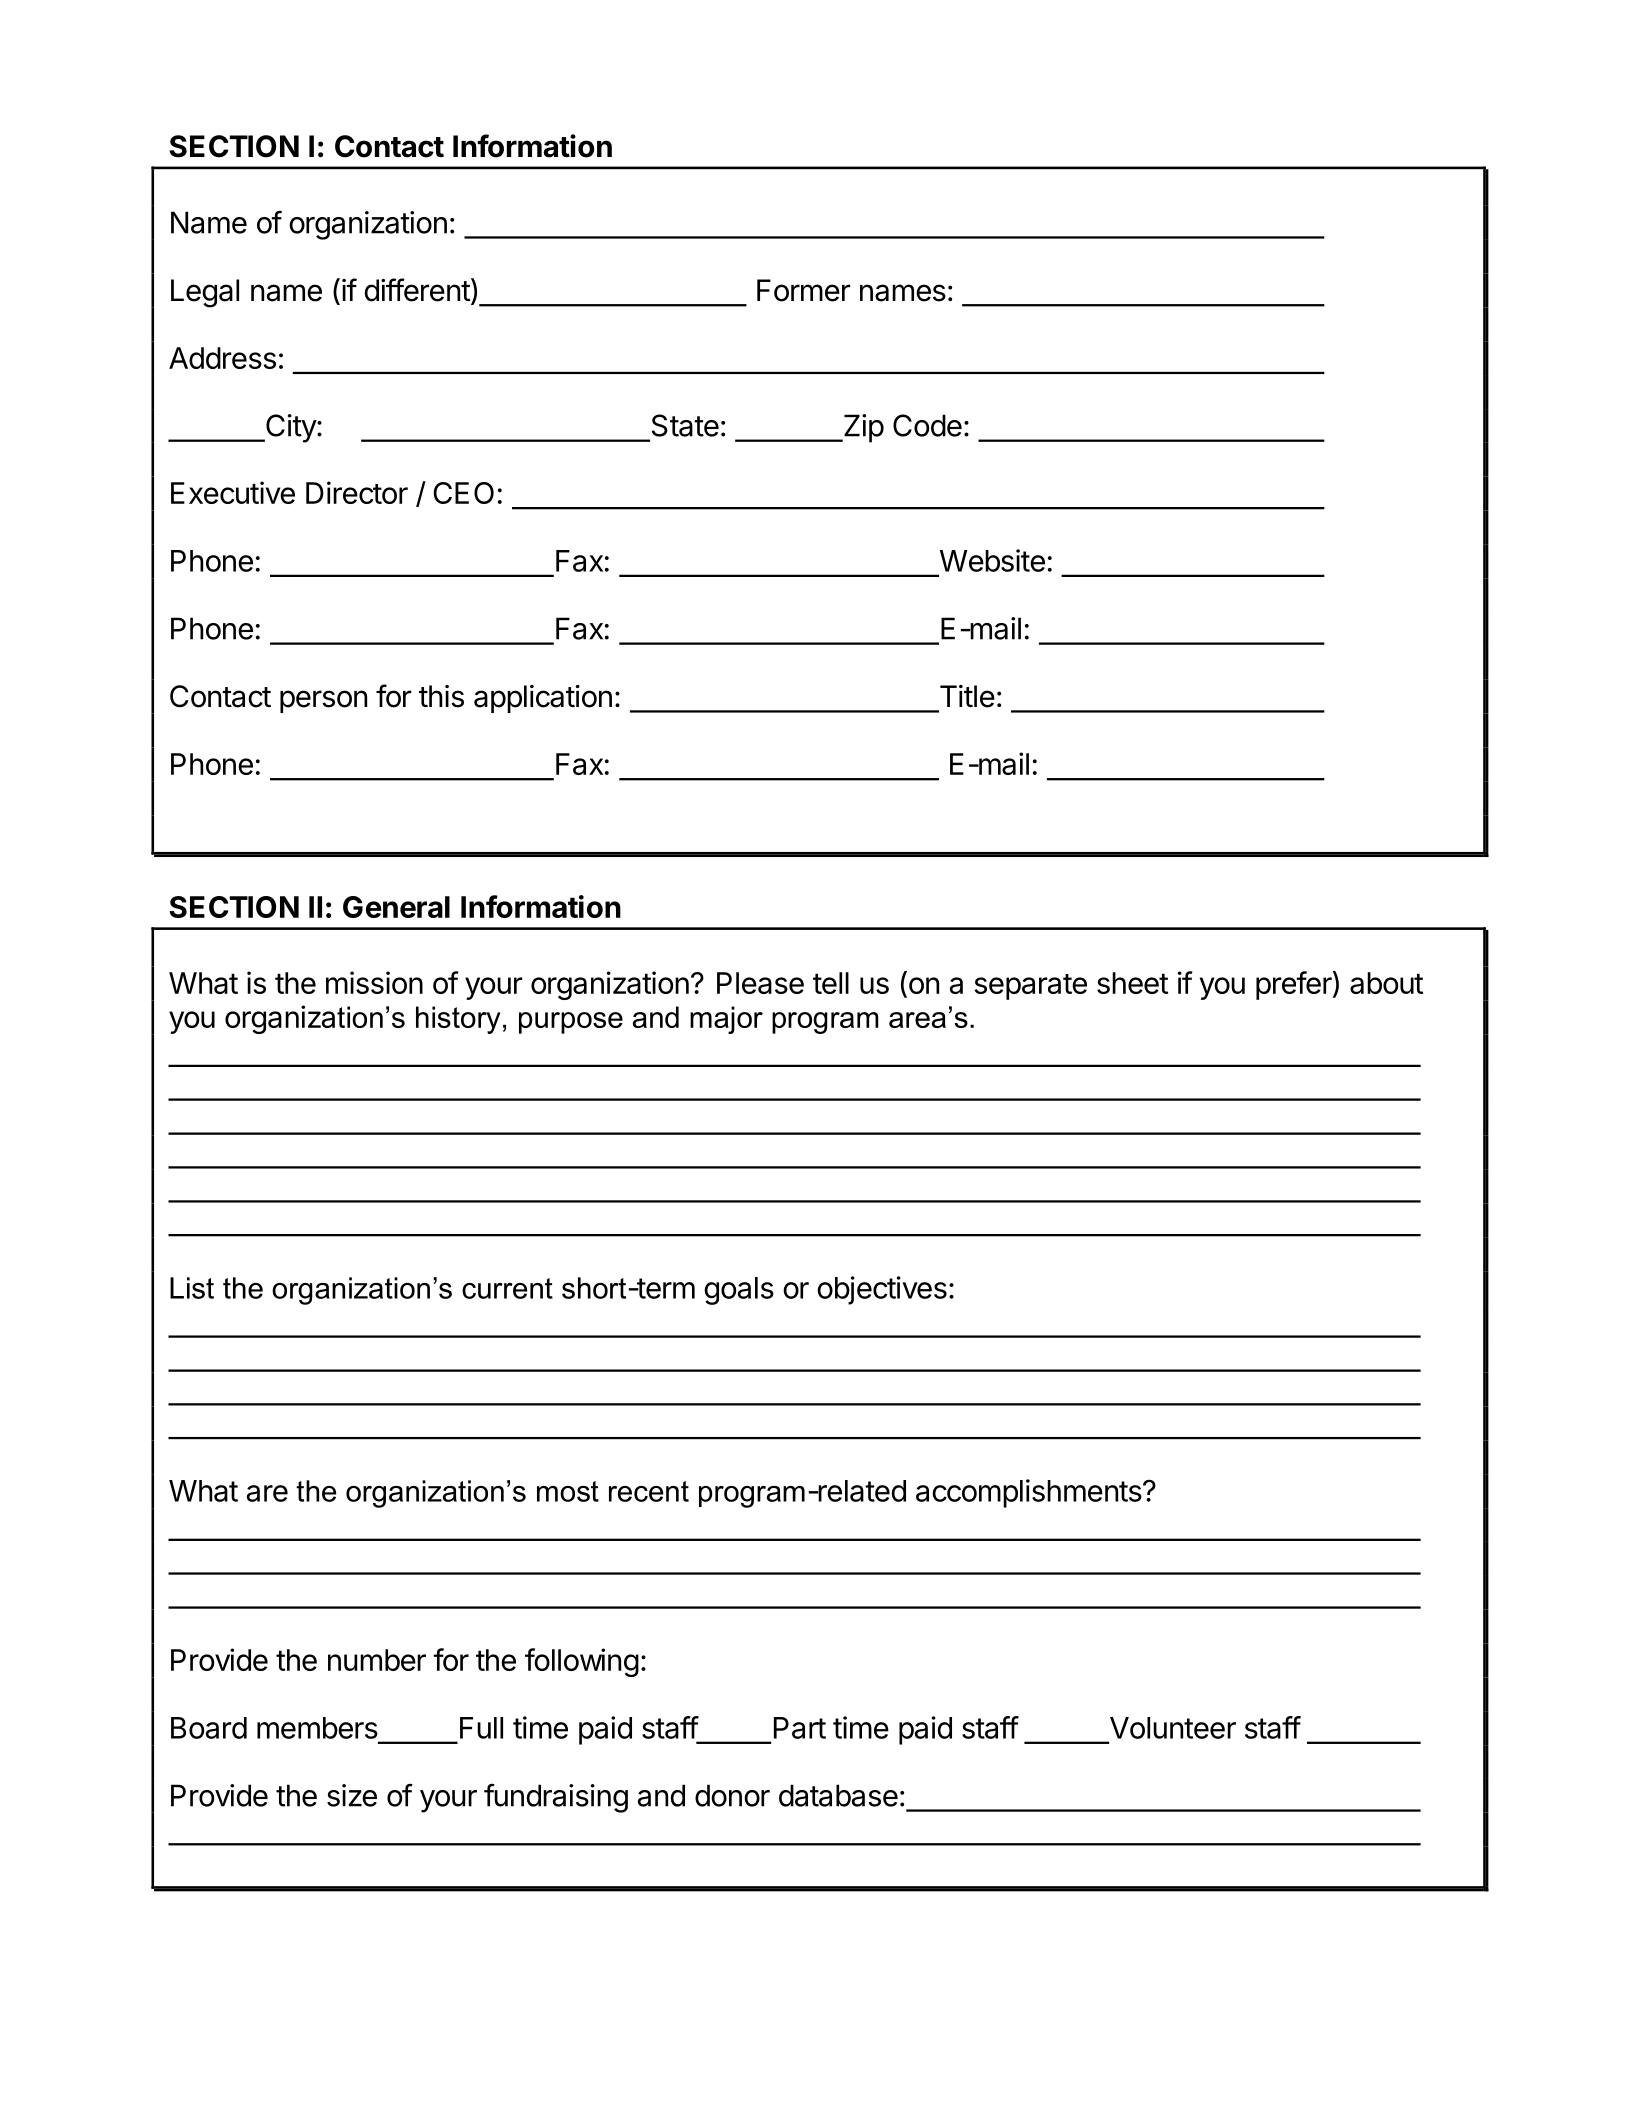 The height and width of the screenshot is (2119, 1637). Describe the element at coordinates (1173, 1728) in the screenshot. I see `Volunteer` at that location.
